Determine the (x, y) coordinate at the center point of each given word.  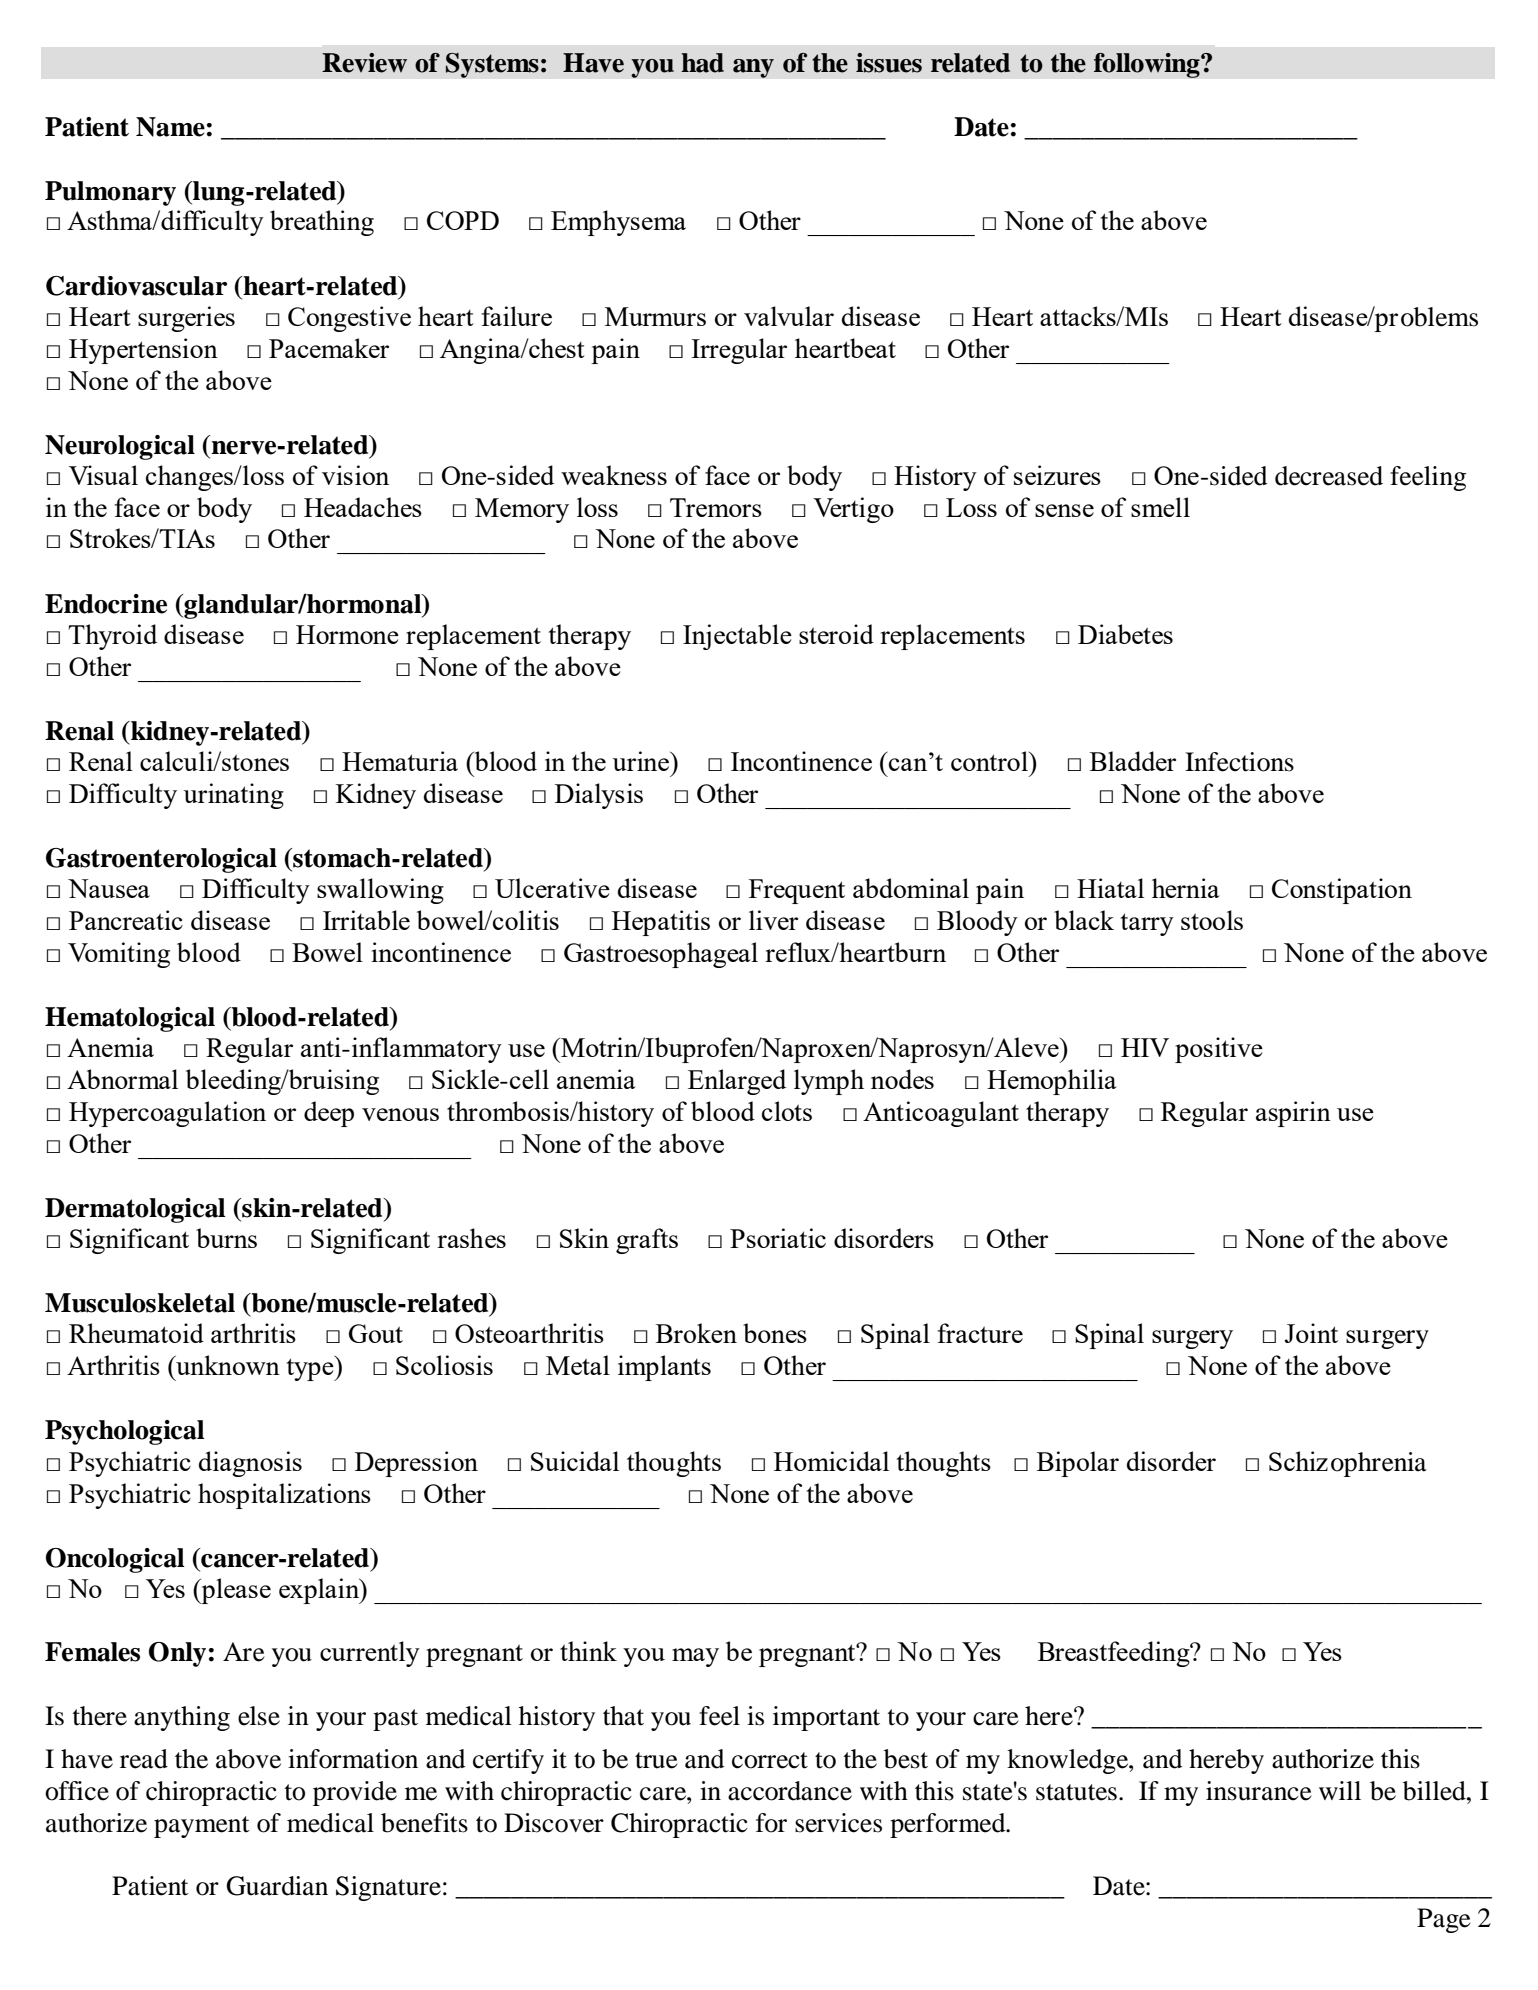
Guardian (277, 1886)
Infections (1239, 762)
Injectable (737, 637)
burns (226, 1238)
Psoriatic (778, 1238)
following (1148, 65)
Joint (1311, 1333)
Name (170, 127)
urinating (233, 796)
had (702, 63)
